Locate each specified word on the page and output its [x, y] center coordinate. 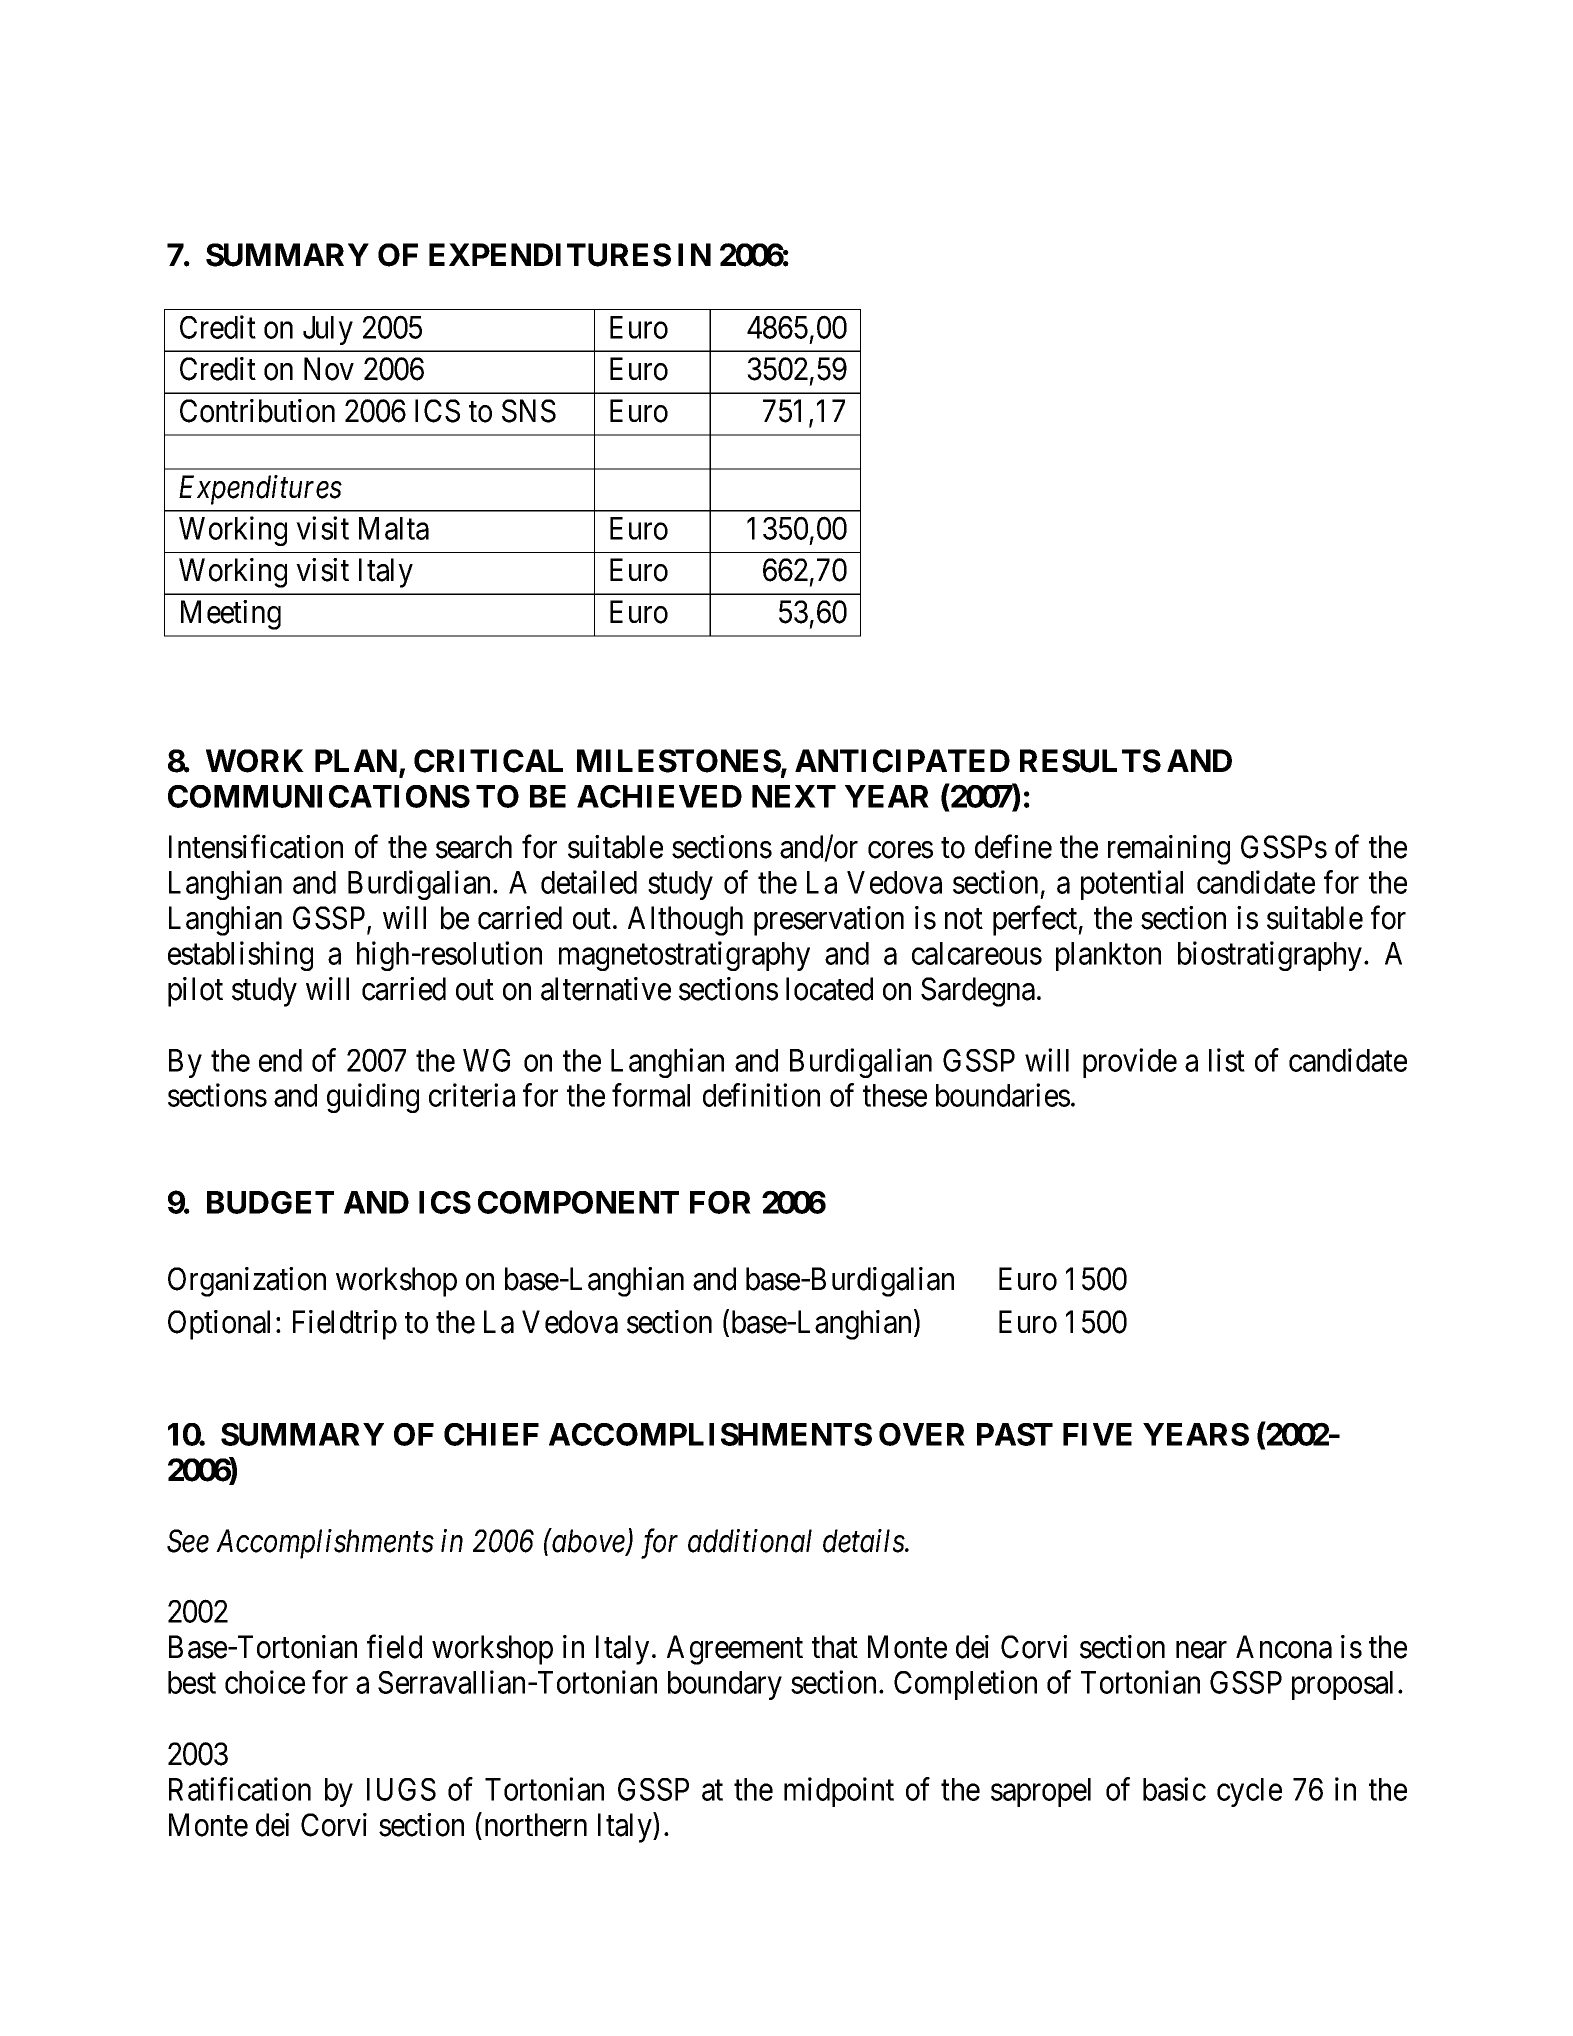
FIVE [1097, 1434]
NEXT [794, 796]
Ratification [240, 1789]
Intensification [256, 847]
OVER [922, 1434]
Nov [329, 369]
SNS [529, 411]
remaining [1169, 850]
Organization [247, 1282]
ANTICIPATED [902, 761]
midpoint [839, 1792]
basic [1174, 1789]
